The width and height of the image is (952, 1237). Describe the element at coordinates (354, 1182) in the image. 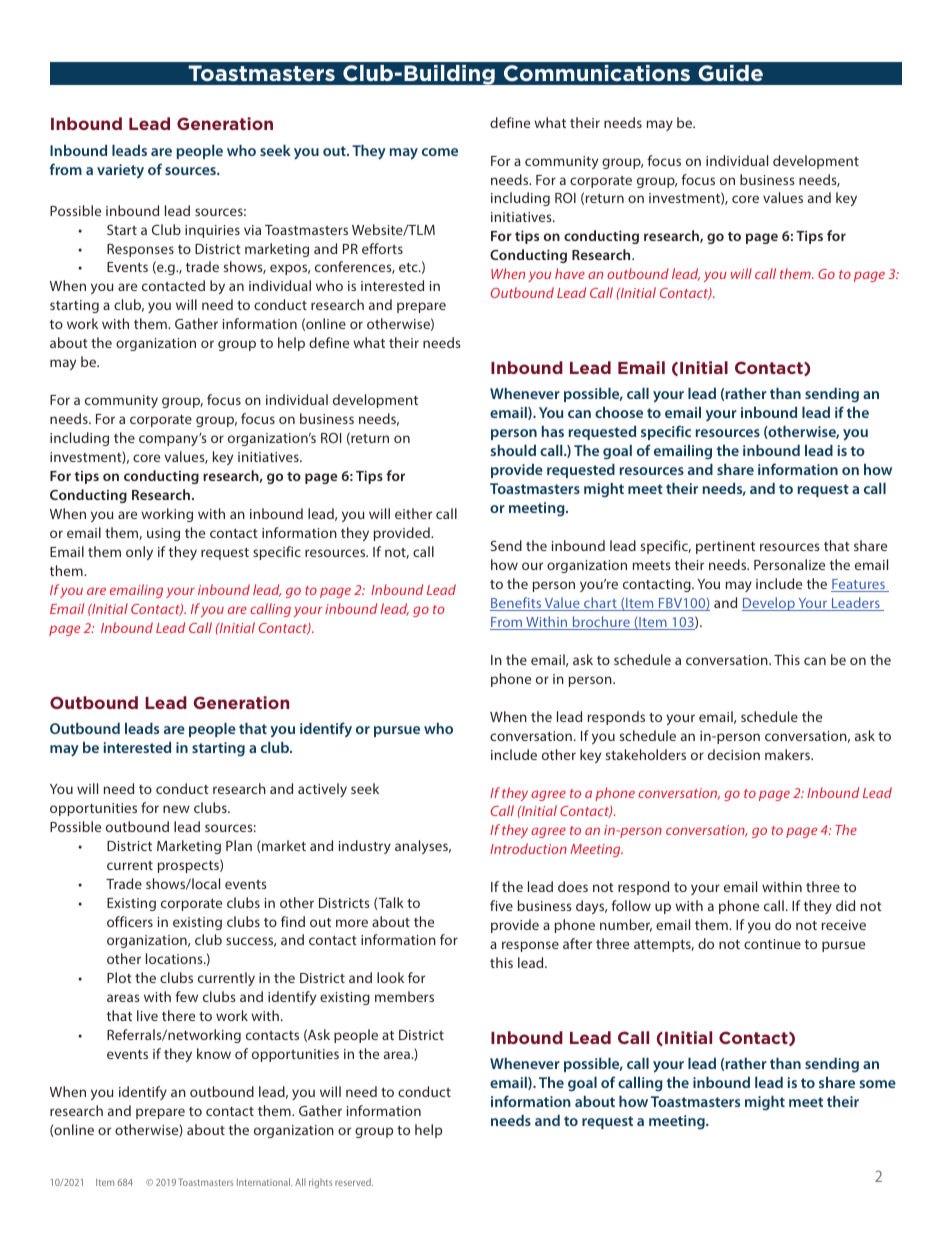

I see `reserved` at that location.
